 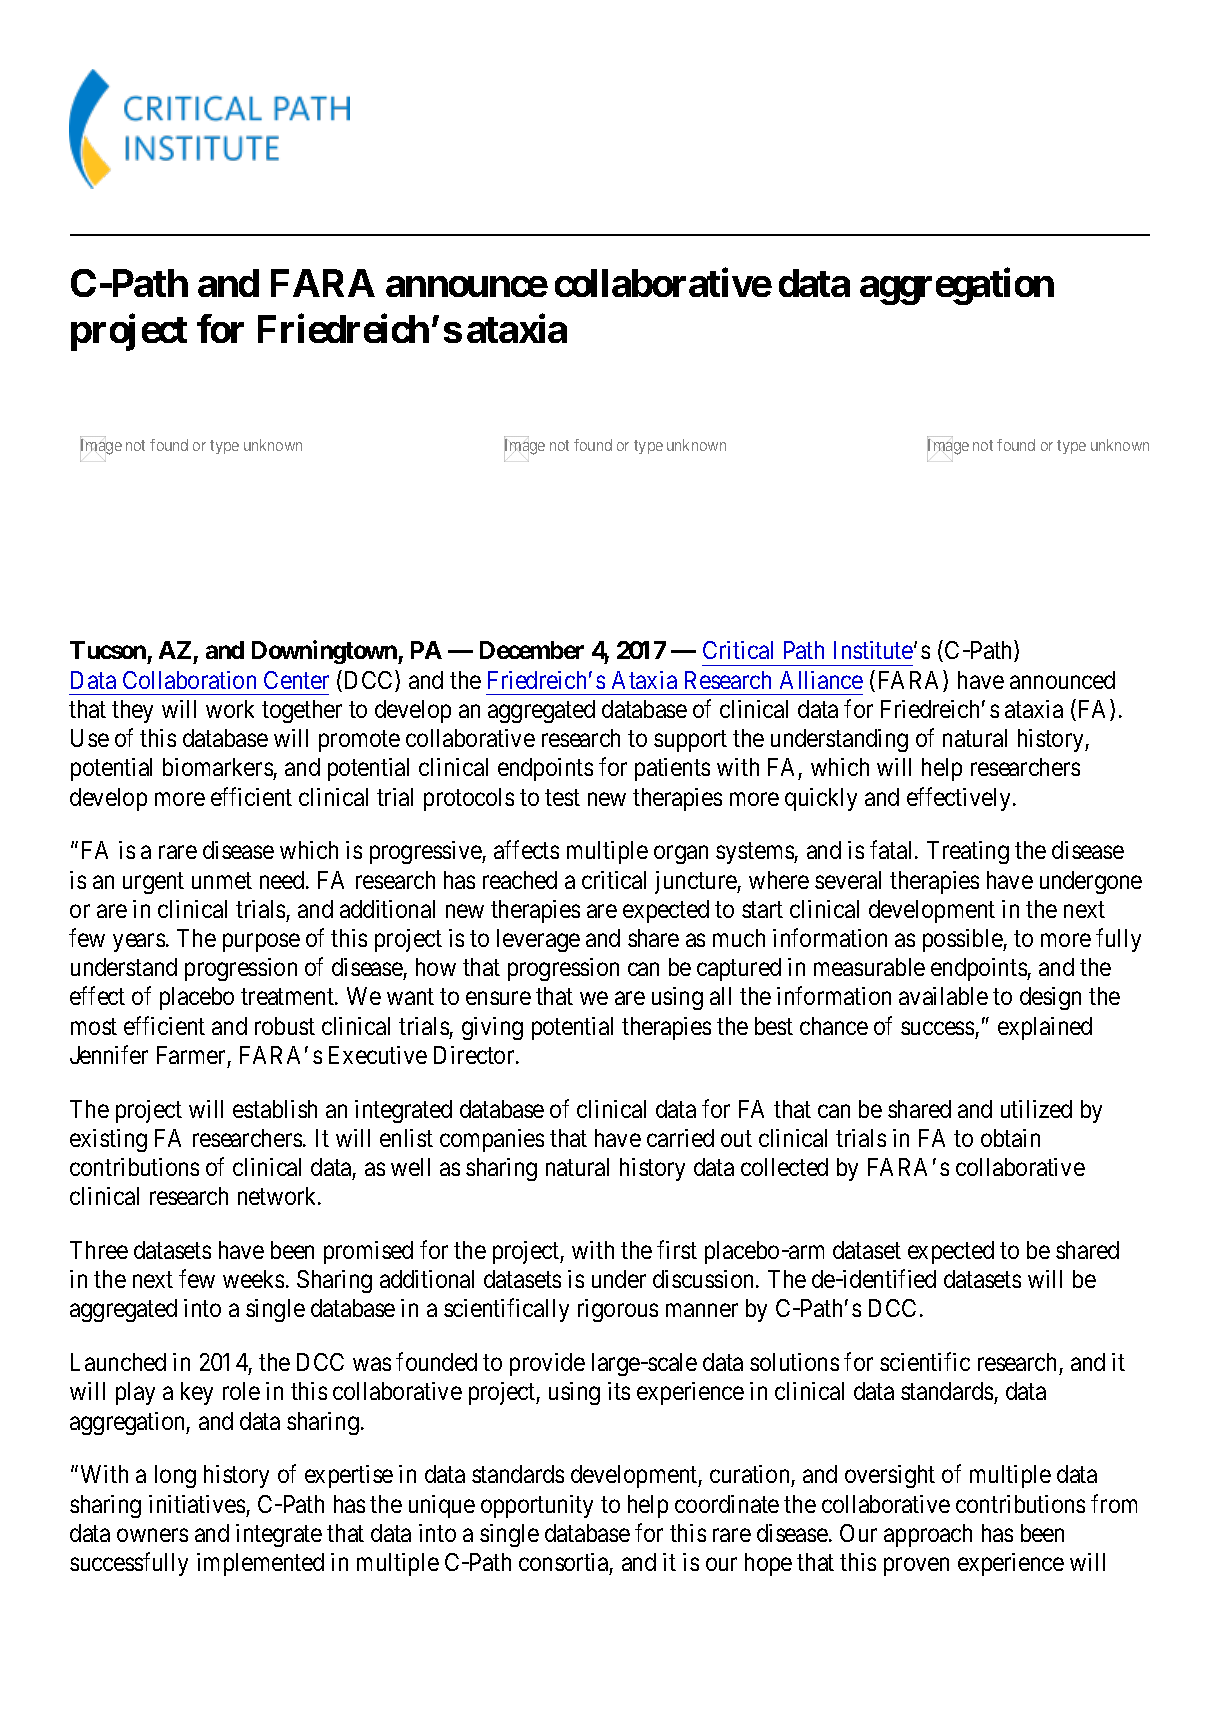 What do you see at coordinates (222, 880) in the screenshot?
I see `unmet` at bounding box center [222, 880].
